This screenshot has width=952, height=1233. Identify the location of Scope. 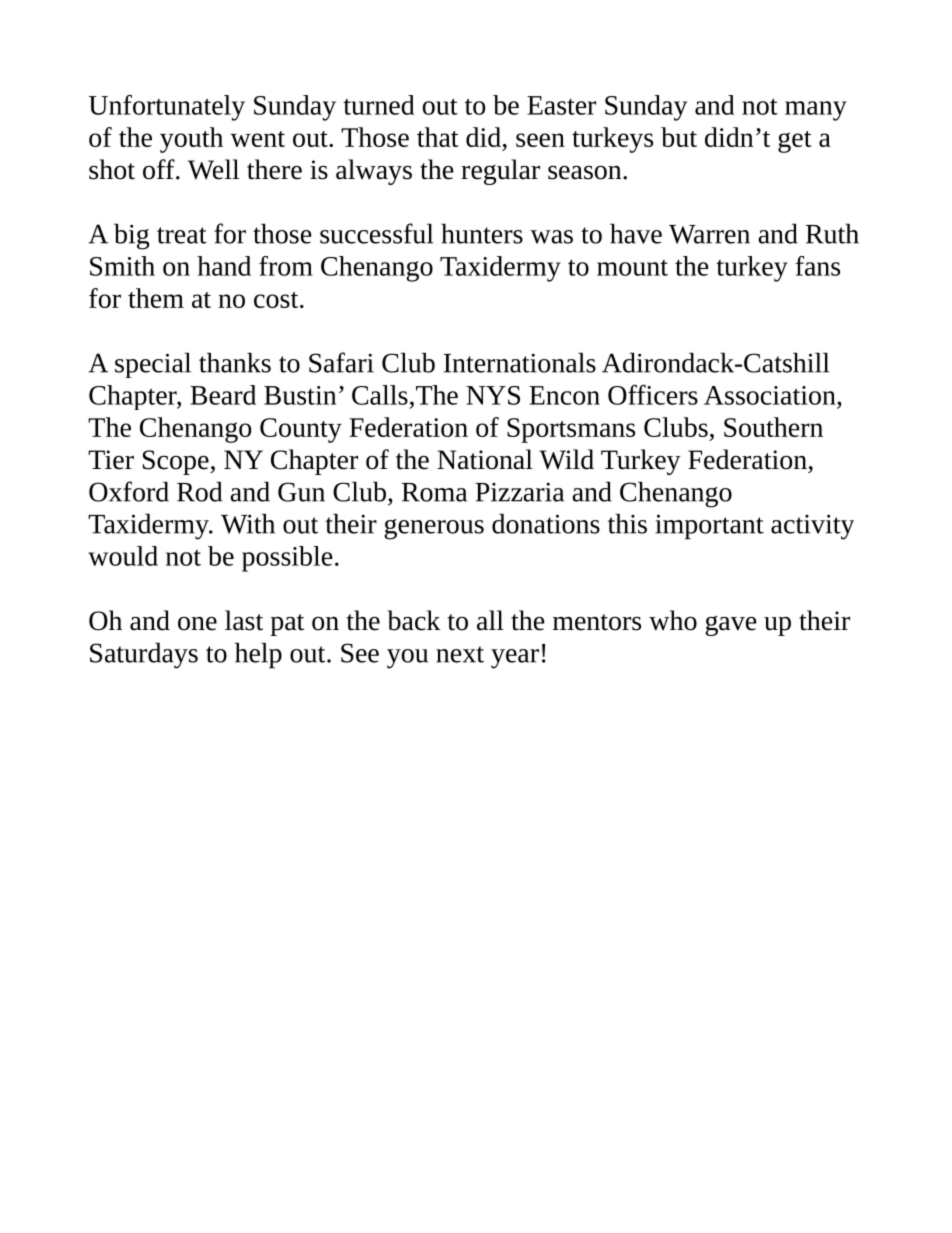
(177, 462).
